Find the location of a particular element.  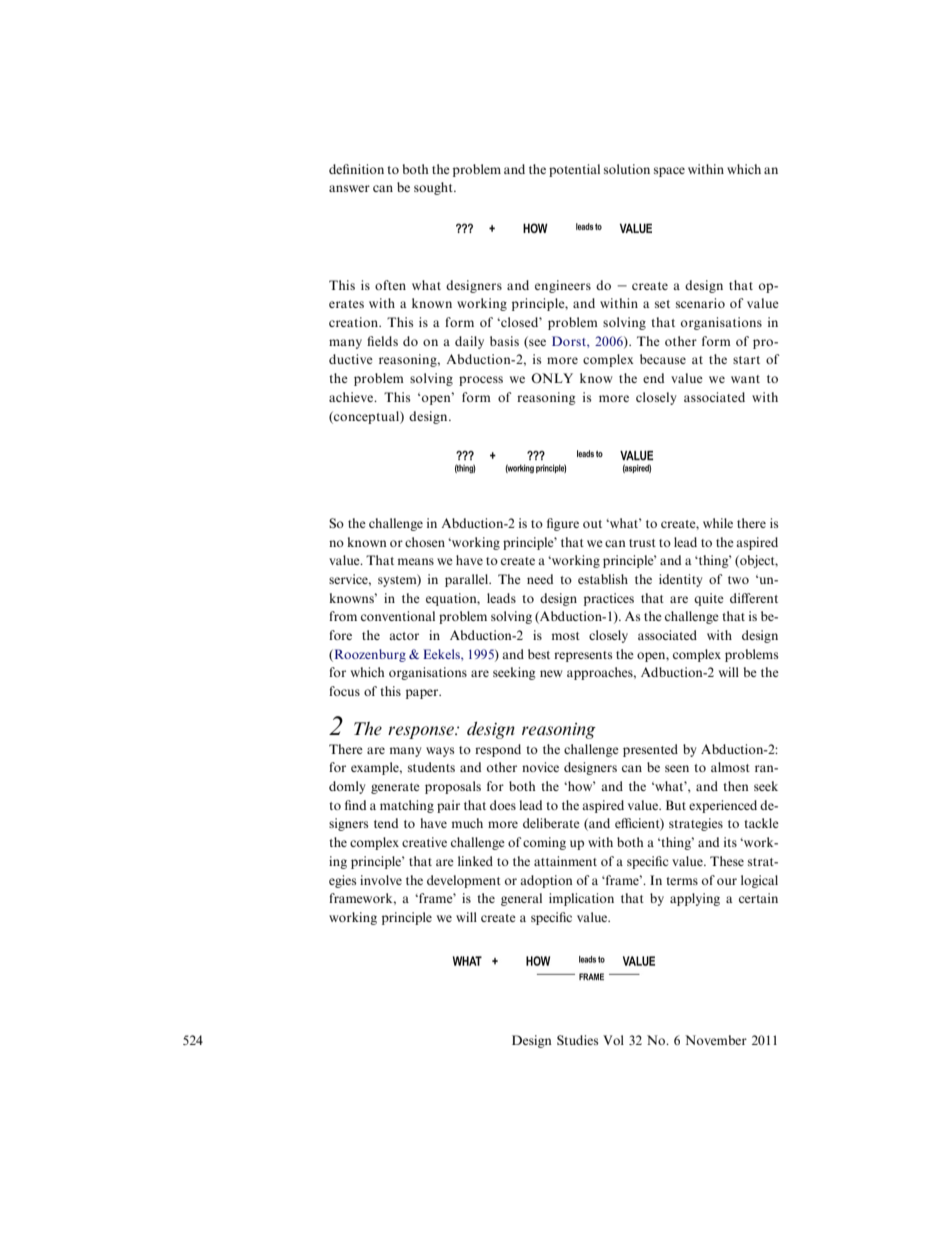

figure is located at coordinates (563, 524).
